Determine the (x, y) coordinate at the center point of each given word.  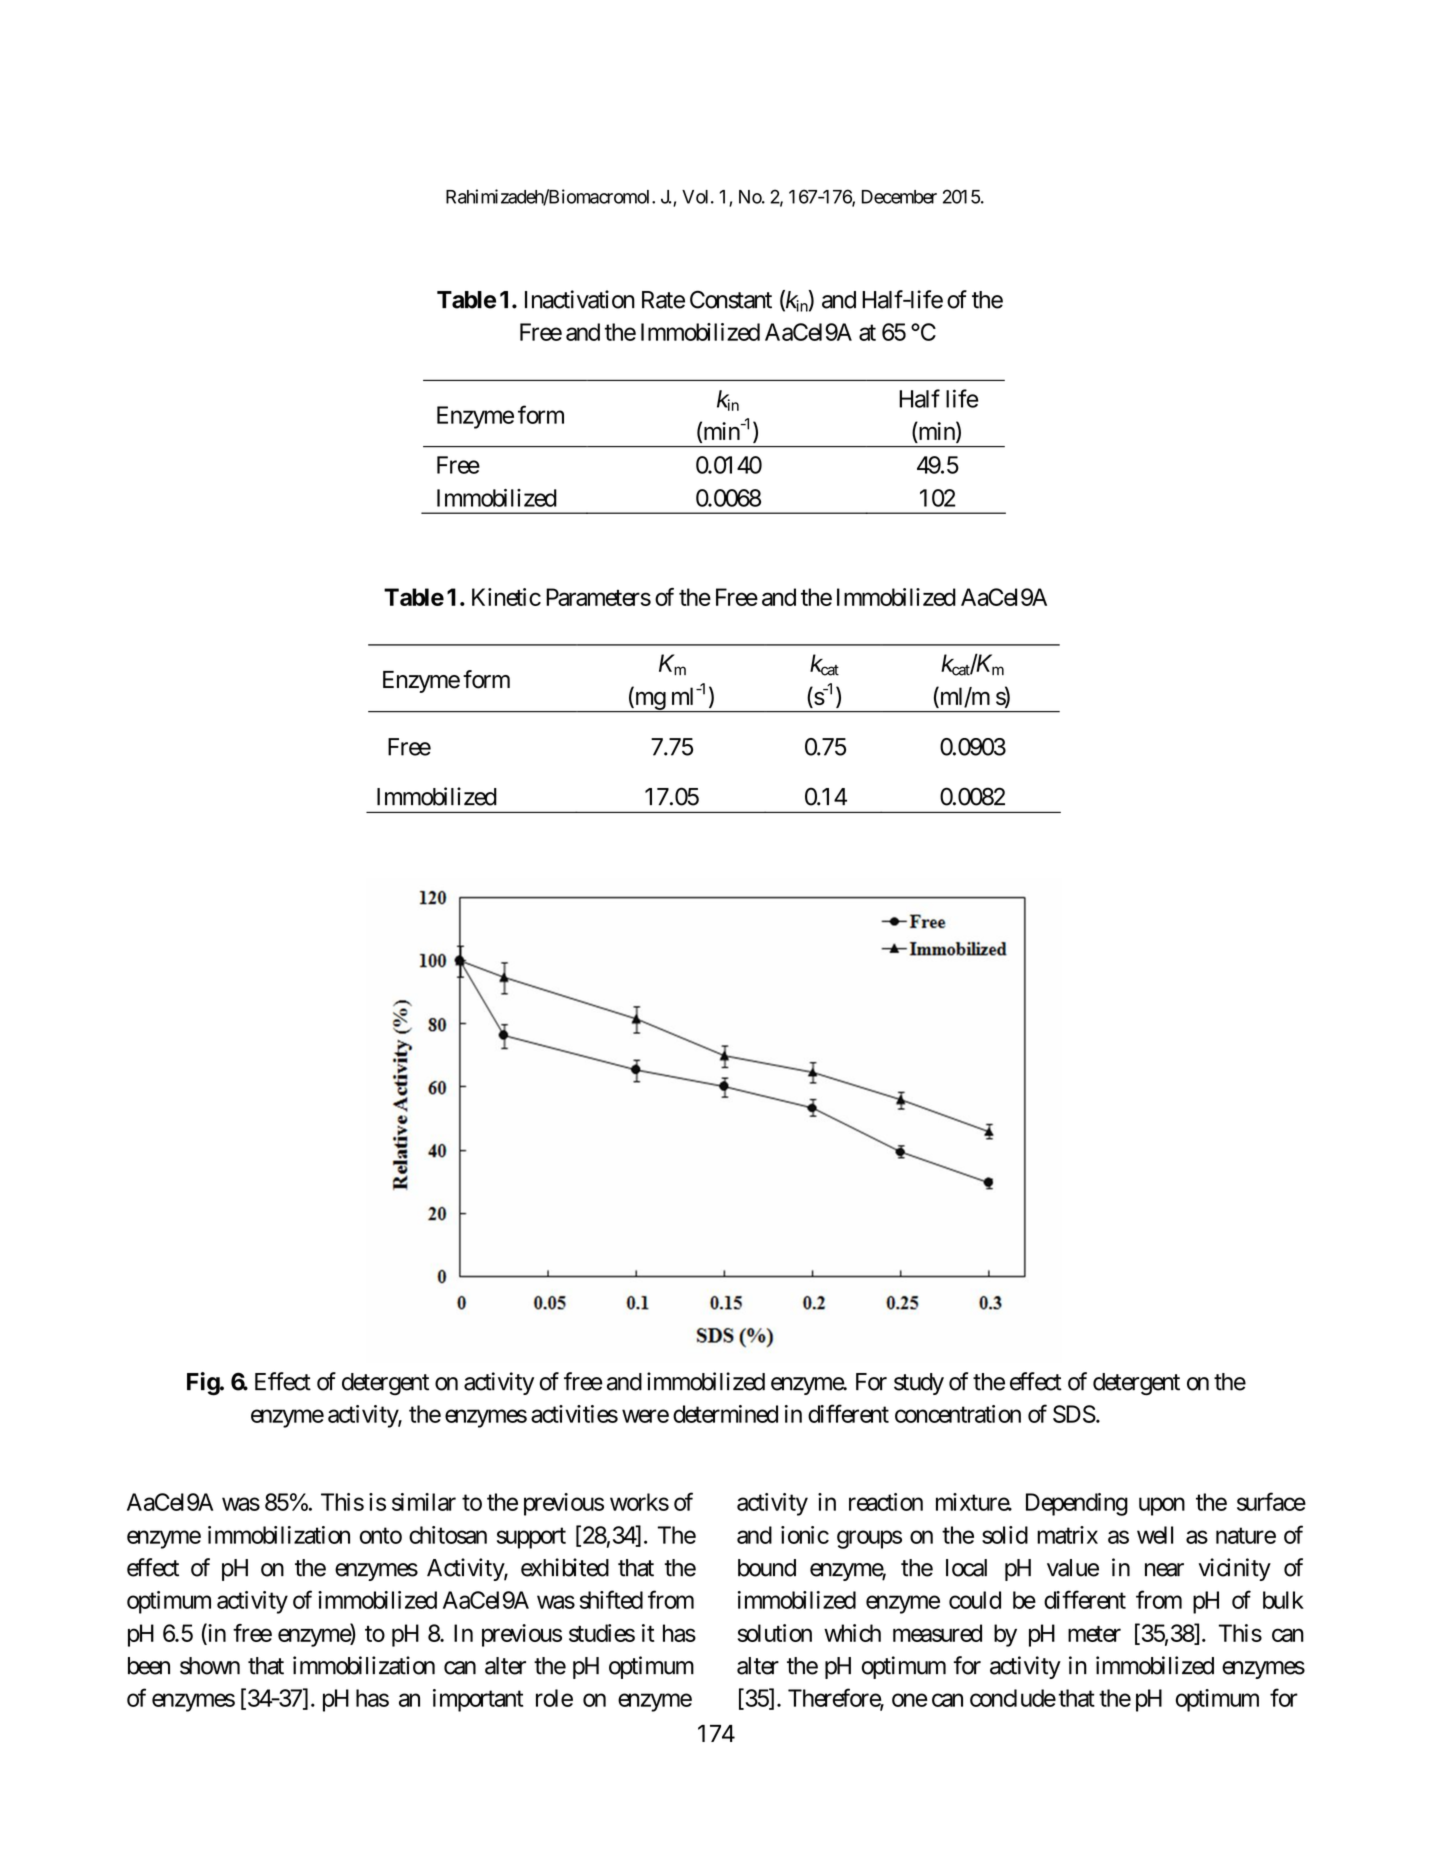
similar (424, 1502)
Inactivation (580, 299)
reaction (886, 1502)
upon (1162, 1506)
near (1164, 1570)
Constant (731, 299)
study (919, 1384)
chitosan (448, 1535)
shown (210, 1666)
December (899, 197)
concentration (958, 1414)
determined (725, 1414)
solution (775, 1633)
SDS (1074, 1414)
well (1155, 1535)
